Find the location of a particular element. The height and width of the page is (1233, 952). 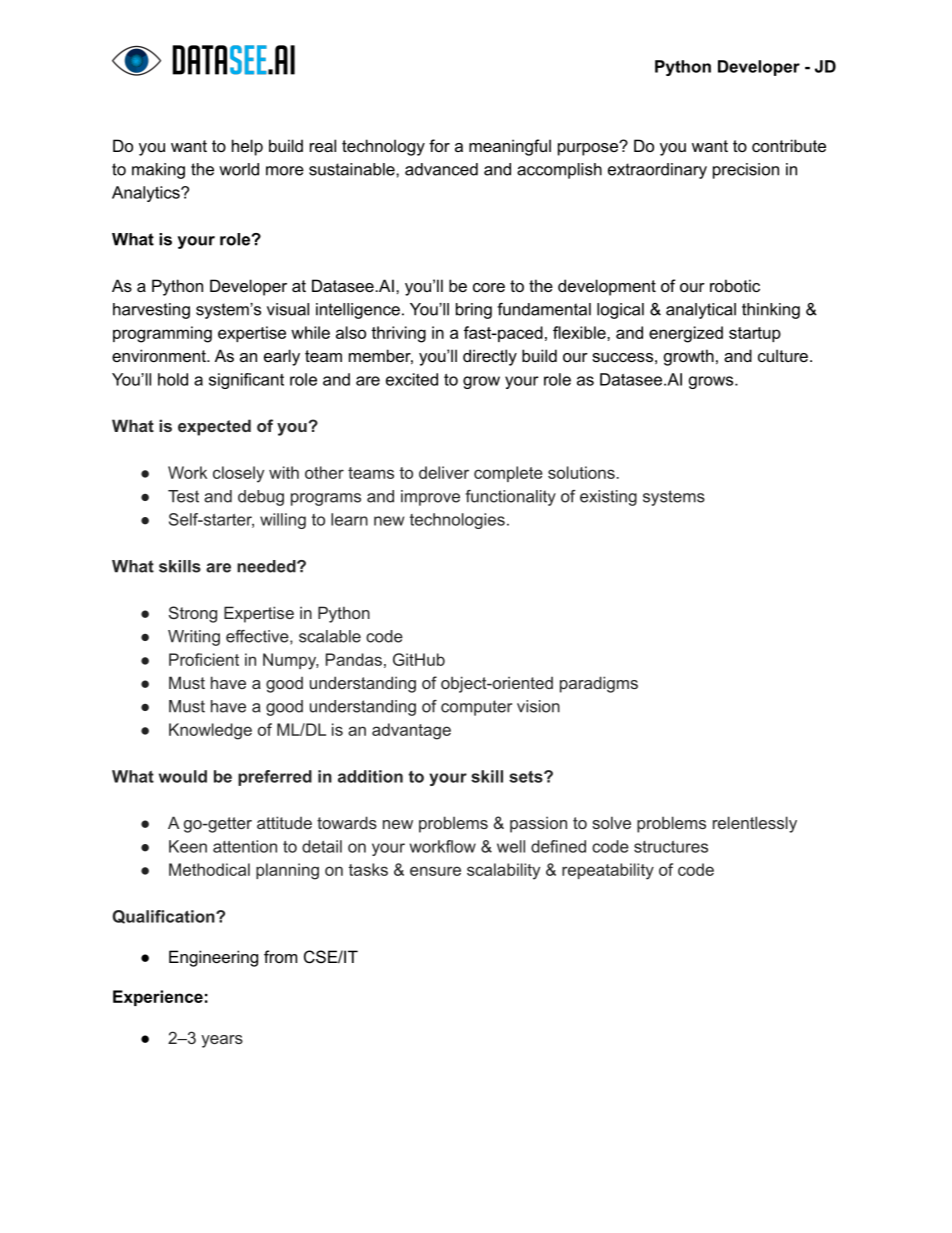

world is located at coordinates (239, 169).
